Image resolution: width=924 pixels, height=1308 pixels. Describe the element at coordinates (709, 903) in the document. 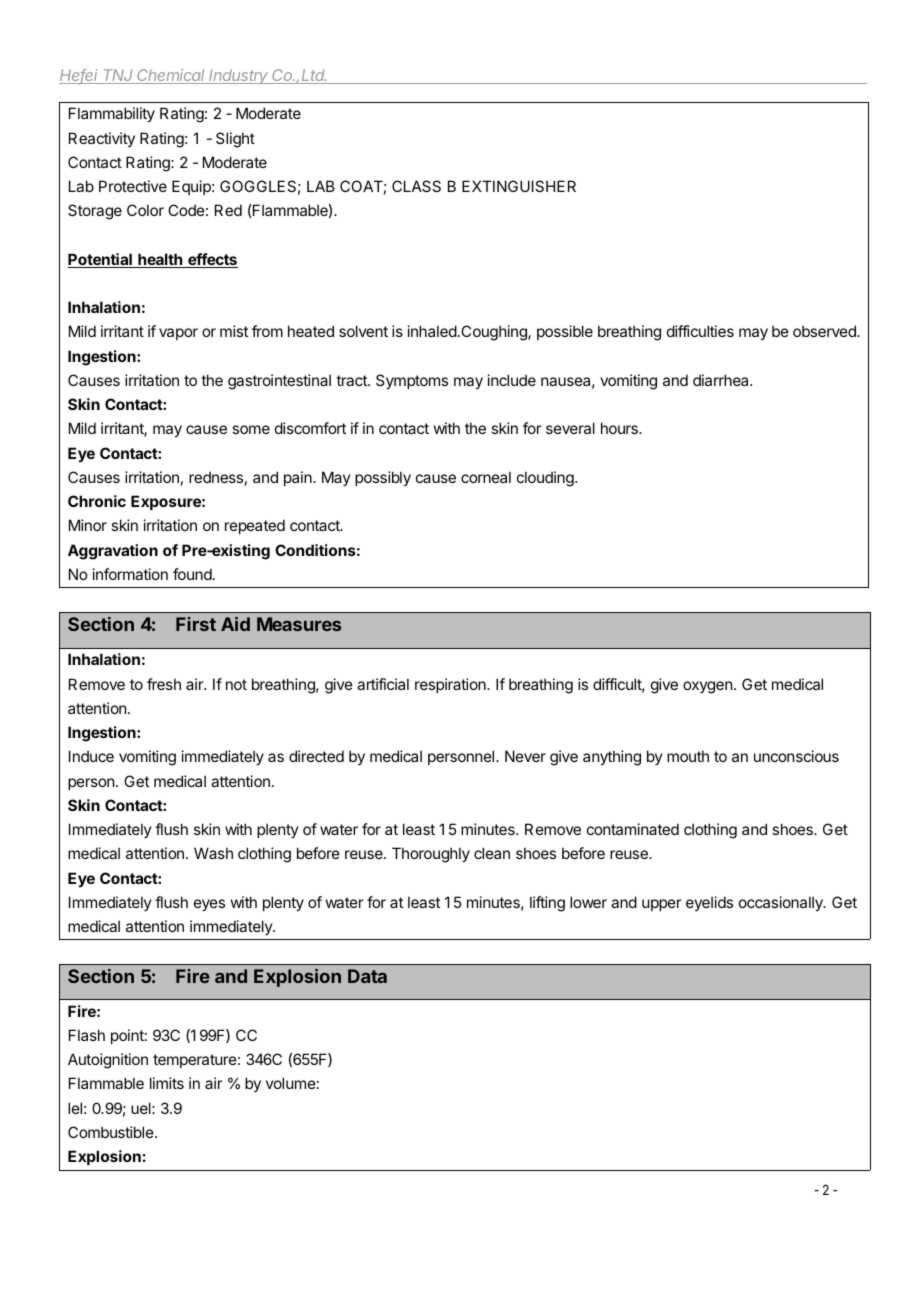

I see `eyelids` at that location.
